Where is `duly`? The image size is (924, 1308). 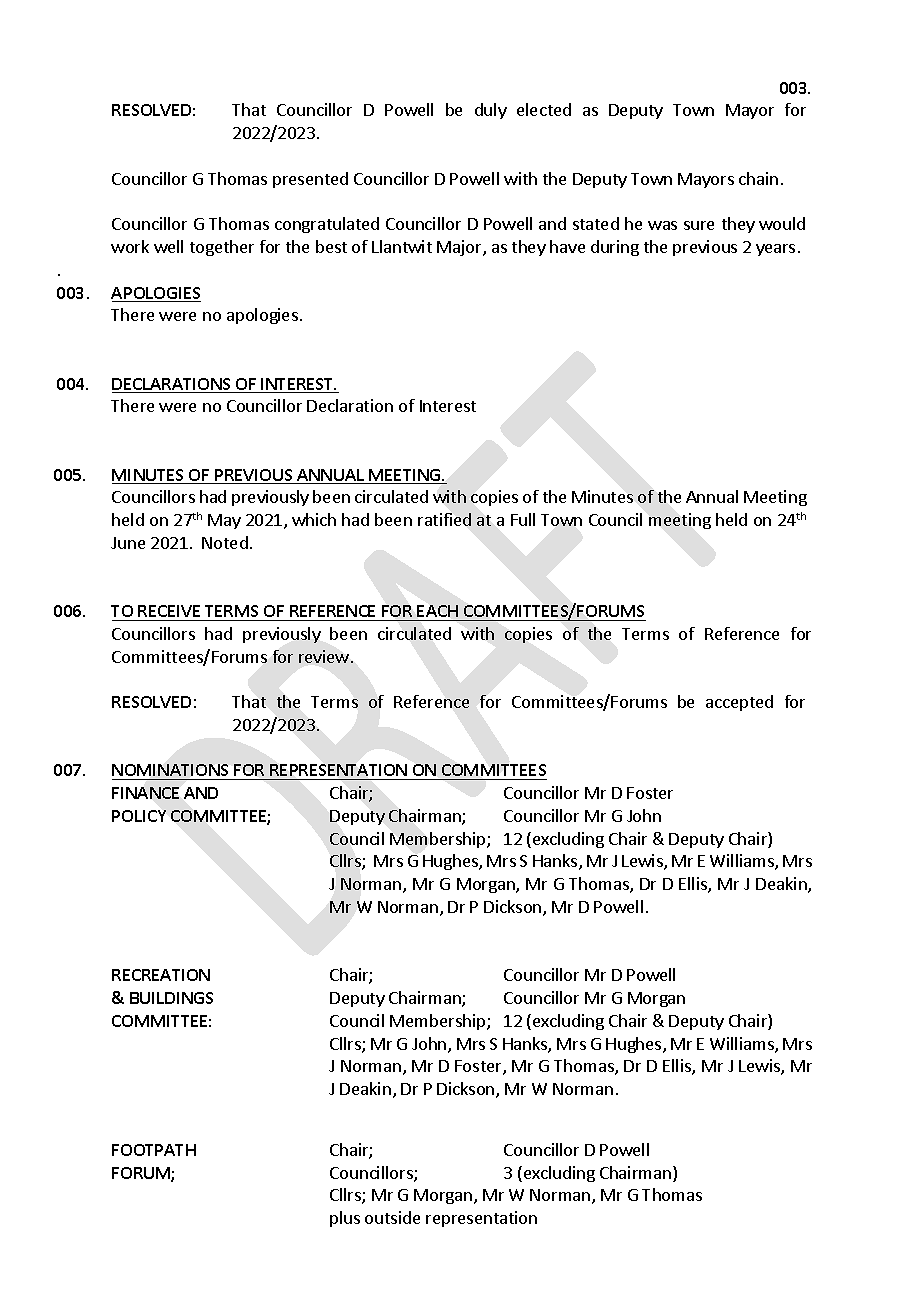 duly is located at coordinates (491, 111).
